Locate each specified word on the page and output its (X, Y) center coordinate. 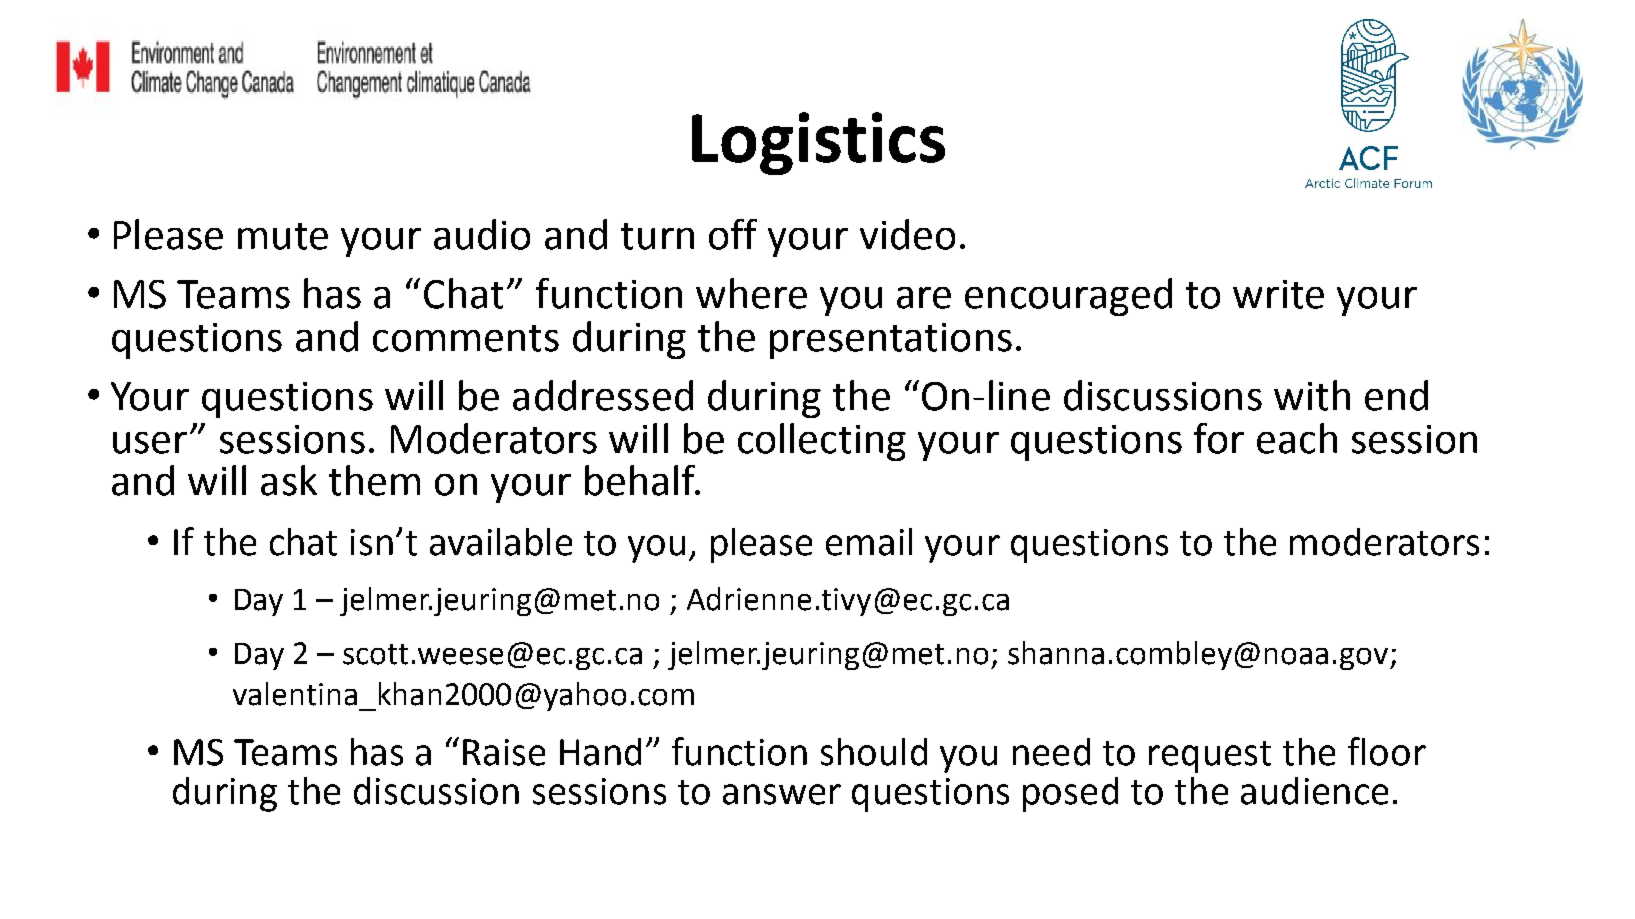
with (1312, 395)
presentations (891, 341)
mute (283, 236)
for (1219, 438)
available (501, 542)
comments (466, 338)
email (869, 542)
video (907, 234)
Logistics (818, 143)
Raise (504, 752)
